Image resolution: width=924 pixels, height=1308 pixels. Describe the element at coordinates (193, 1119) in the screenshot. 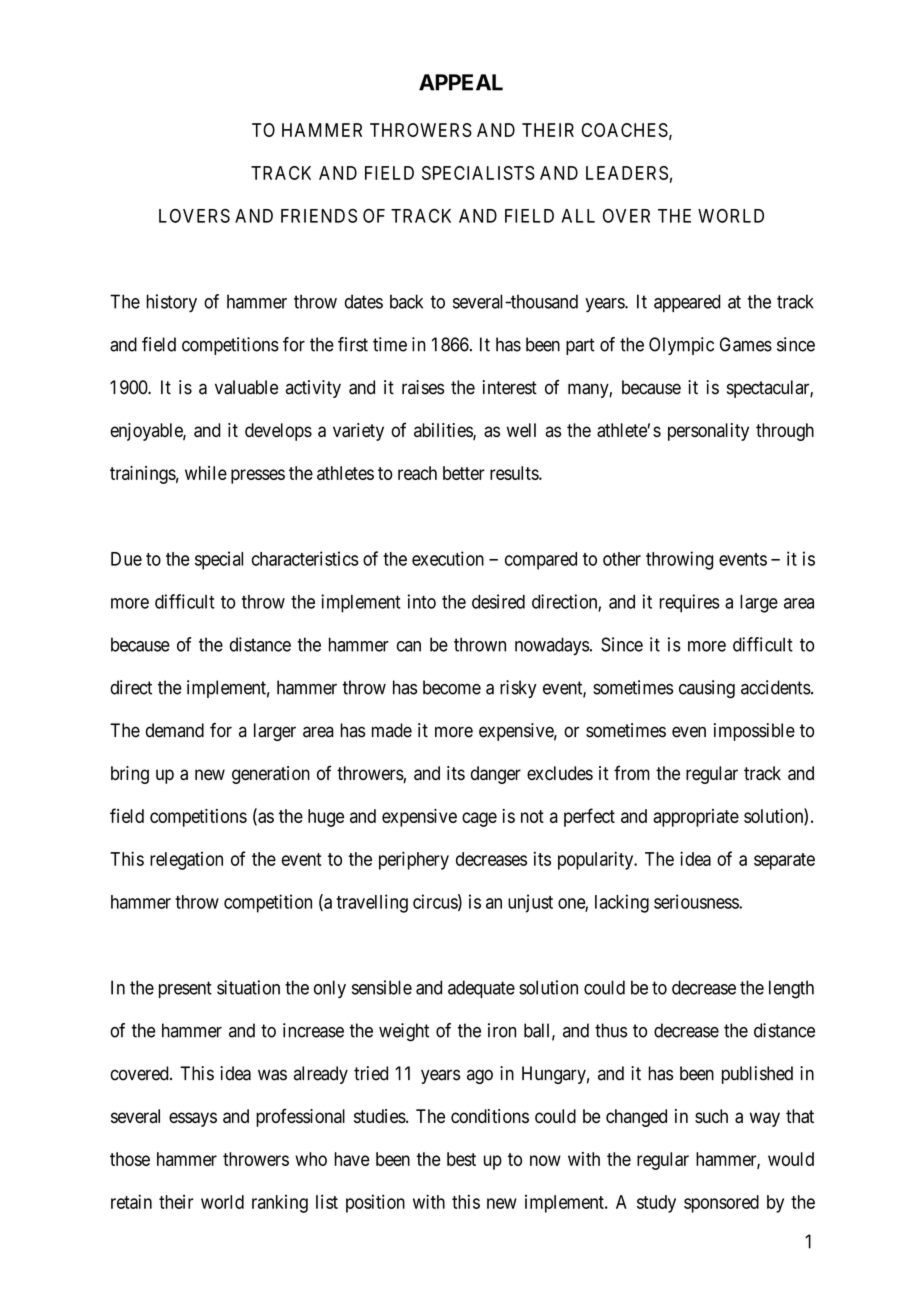

I see `essays` at that location.
